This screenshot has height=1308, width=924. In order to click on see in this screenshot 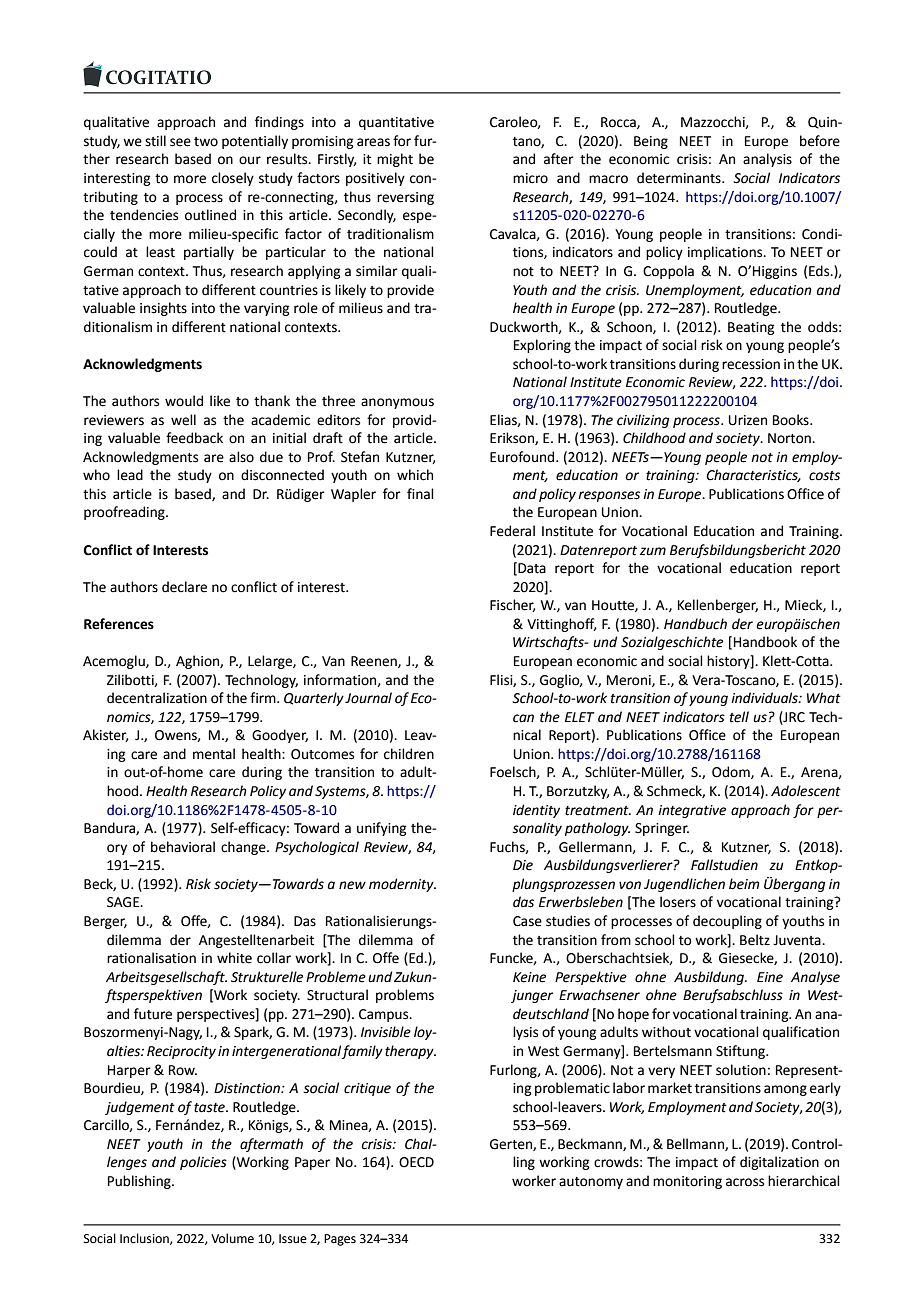, I will do `click(180, 142)`.
